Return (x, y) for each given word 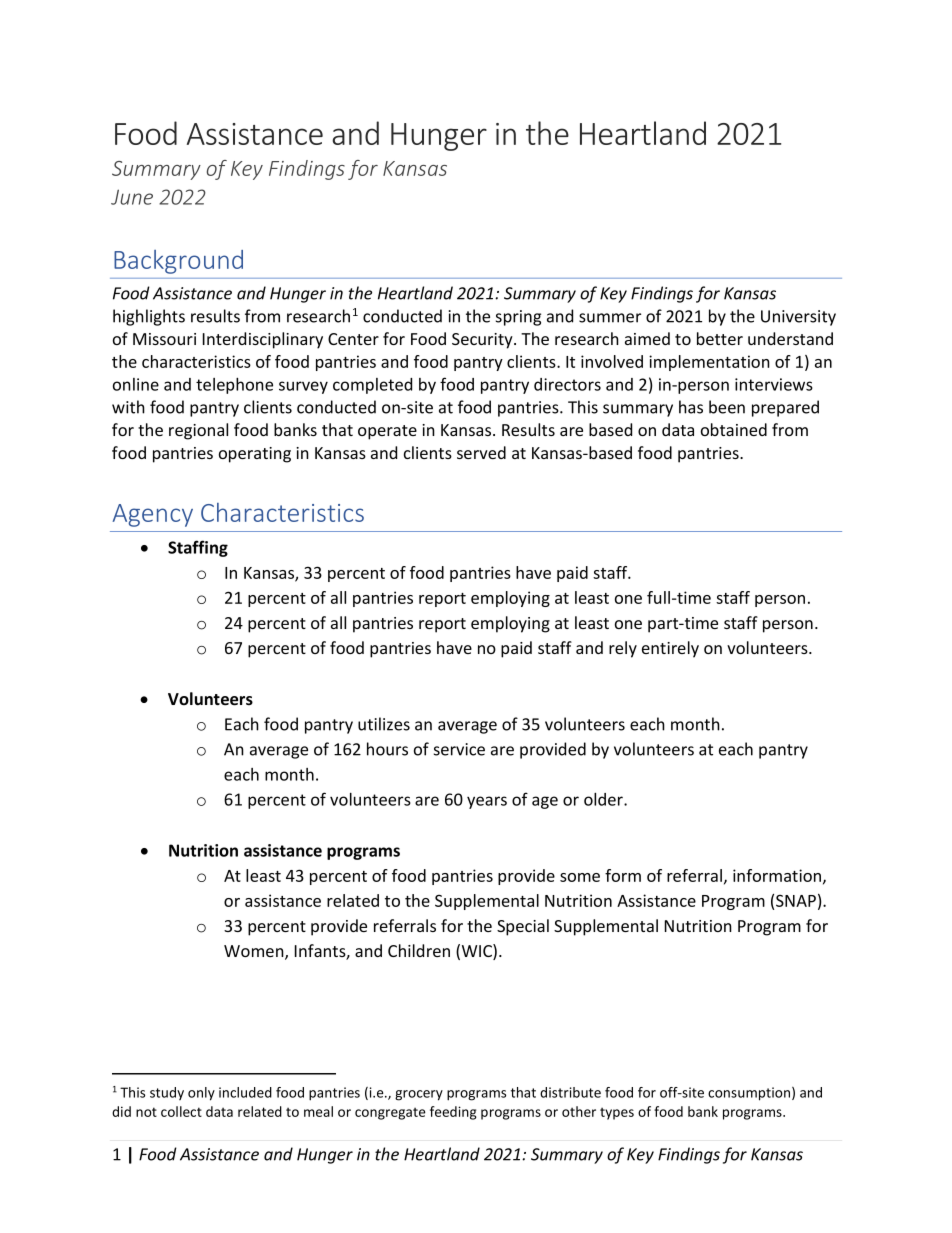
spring (518, 318)
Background (178, 262)
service (459, 749)
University (798, 318)
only (201, 1094)
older (604, 799)
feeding (453, 1113)
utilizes (384, 724)
